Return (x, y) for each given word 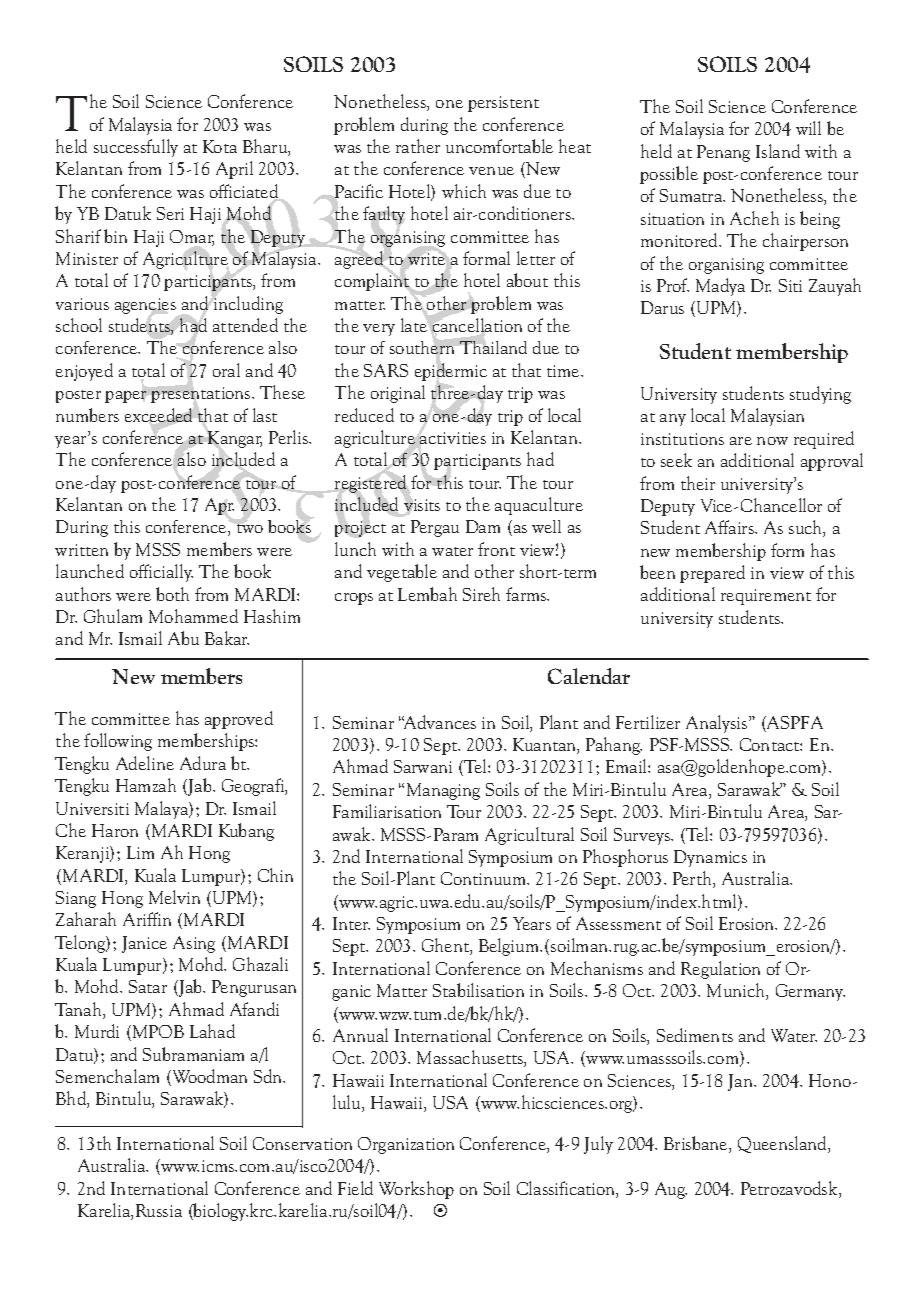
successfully (136, 148)
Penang (723, 153)
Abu (183, 638)
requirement (766, 597)
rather (418, 146)
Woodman (208, 1077)
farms (527, 594)
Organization (406, 1145)
